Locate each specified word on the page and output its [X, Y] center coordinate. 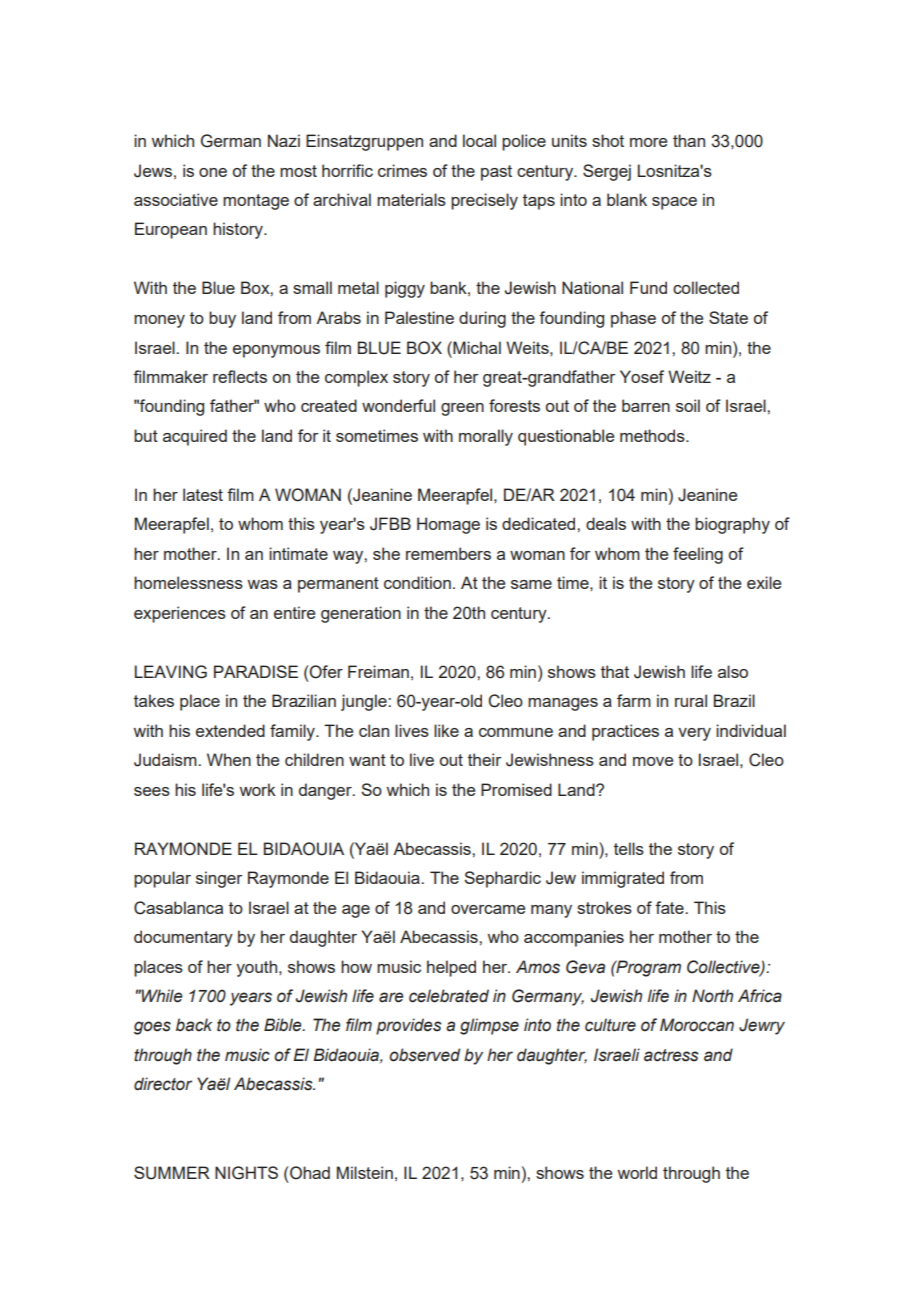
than [689, 140]
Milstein [365, 1172]
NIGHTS [246, 1173]
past [496, 173]
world [637, 1172]
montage [256, 202]
